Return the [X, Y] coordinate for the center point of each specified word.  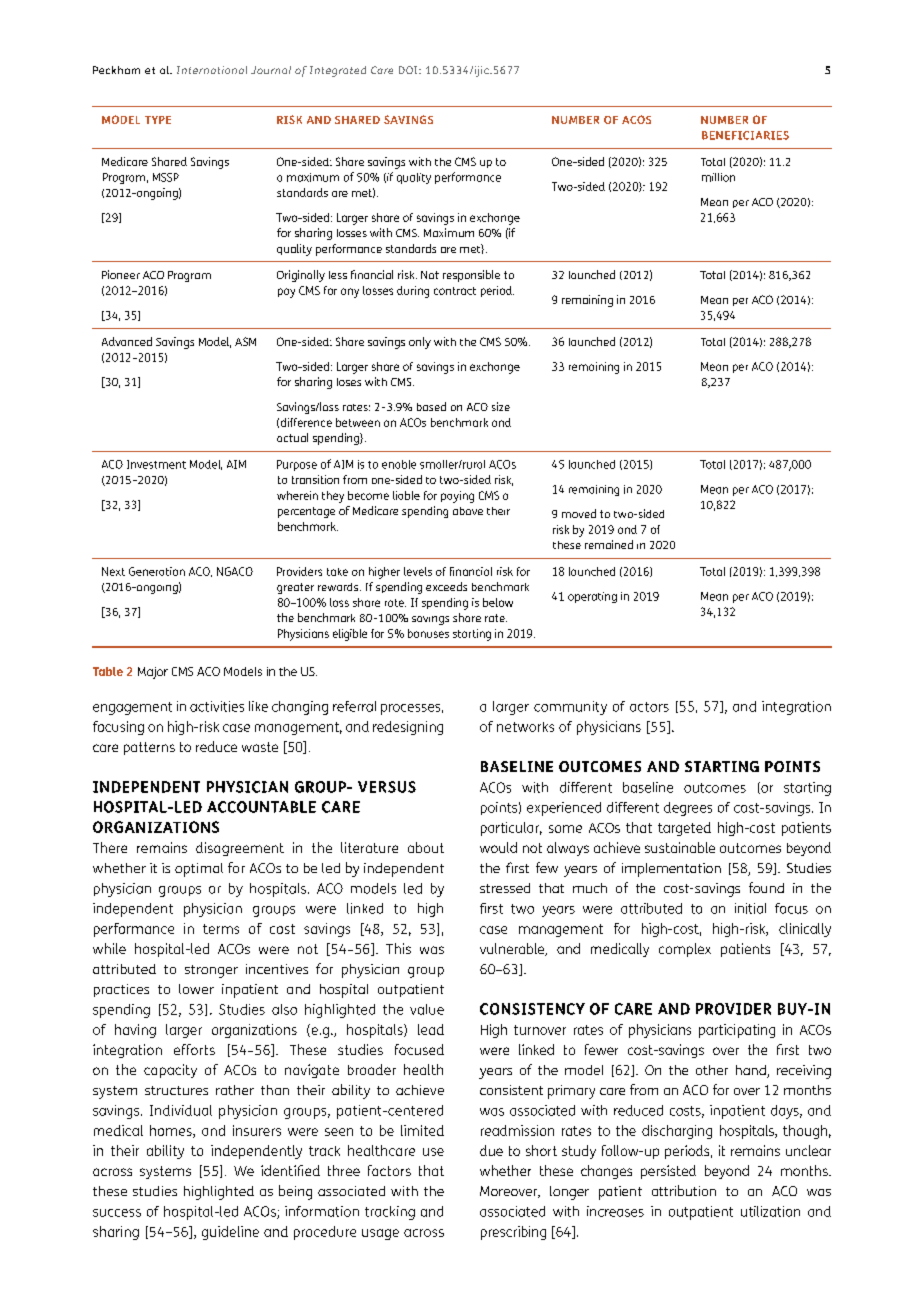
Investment [156, 464]
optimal [199, 870]
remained [609, 544]
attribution [684, 1190]
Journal [271, 70]
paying [457, 497]
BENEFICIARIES [745, 135]
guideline [230, 1233]
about [426, 847]
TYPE [158, 120]
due [491, 1150]
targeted [684, 829]
